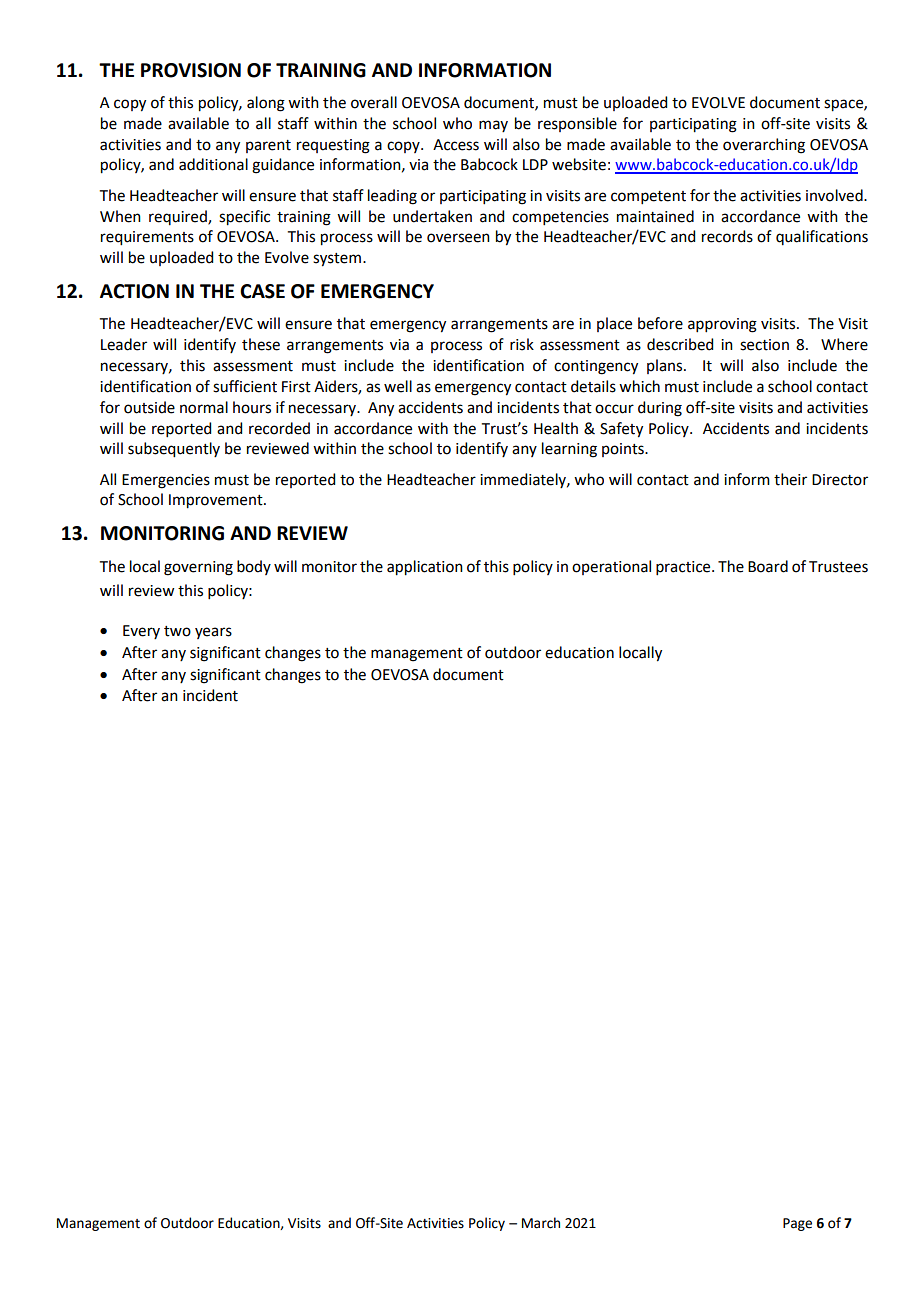 The height and width of the screenshot is (1308, 924). What do you see at coordinates (768, 566) in the screenshot?
I see `Board` at bounding box center [768, 566].
